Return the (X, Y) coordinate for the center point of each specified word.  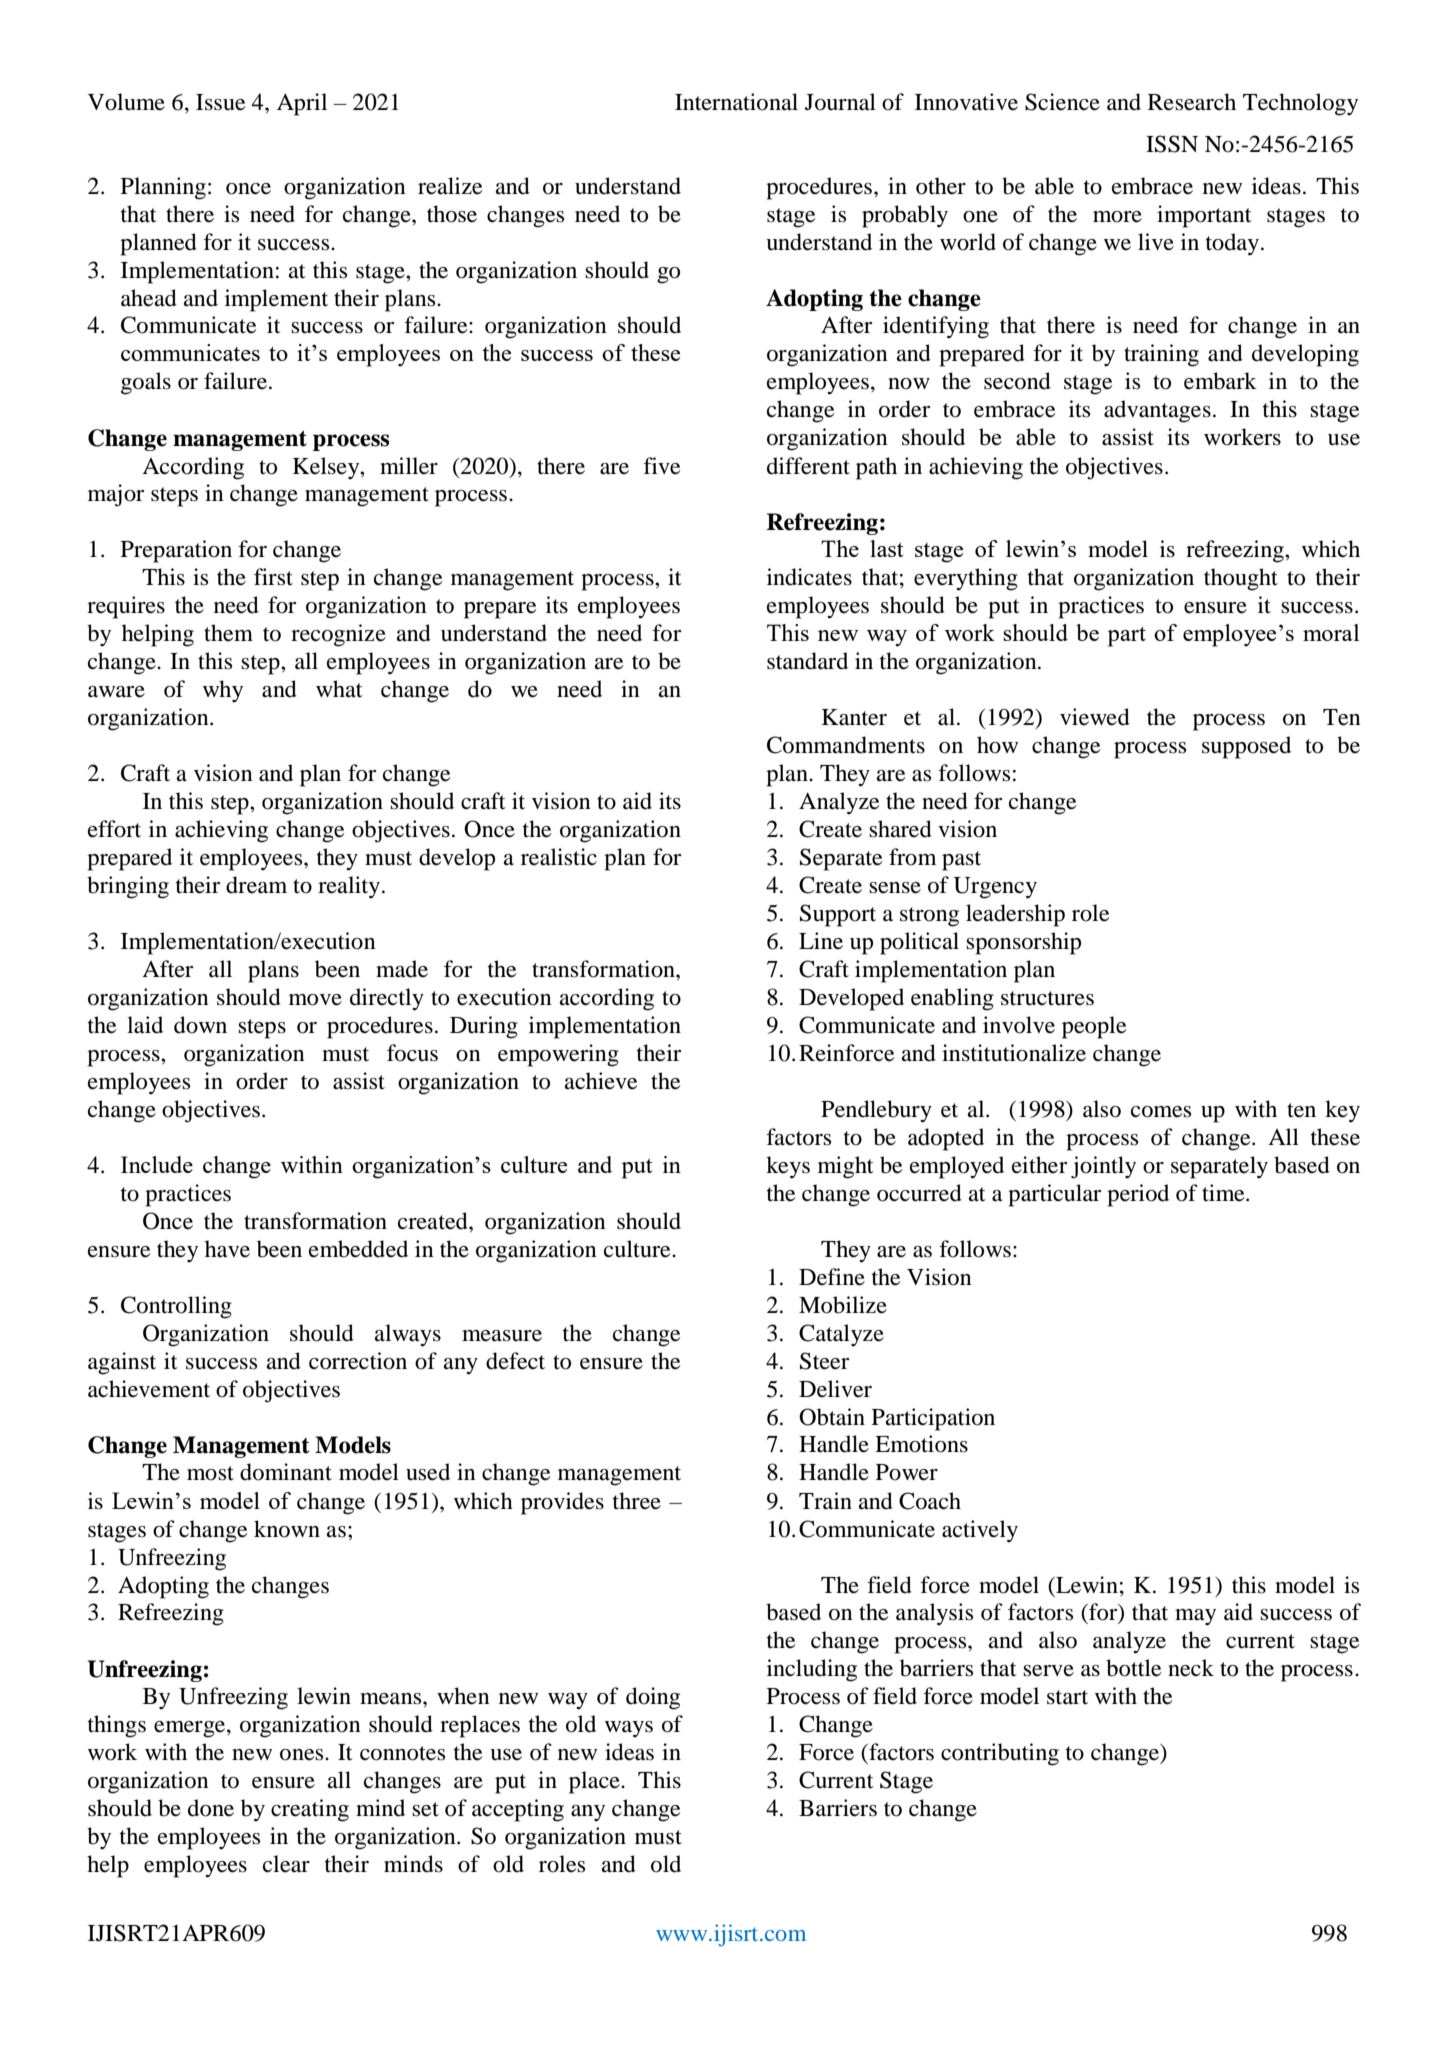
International (736, 102)
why (223, 691)
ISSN (1172, 144)
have (227, 1249)
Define (832, 1277)
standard (807, 661)
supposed (1246, 747)
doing (653, 1698)
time (1224, 1193)
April (302, 104)
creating (310, 1810)
